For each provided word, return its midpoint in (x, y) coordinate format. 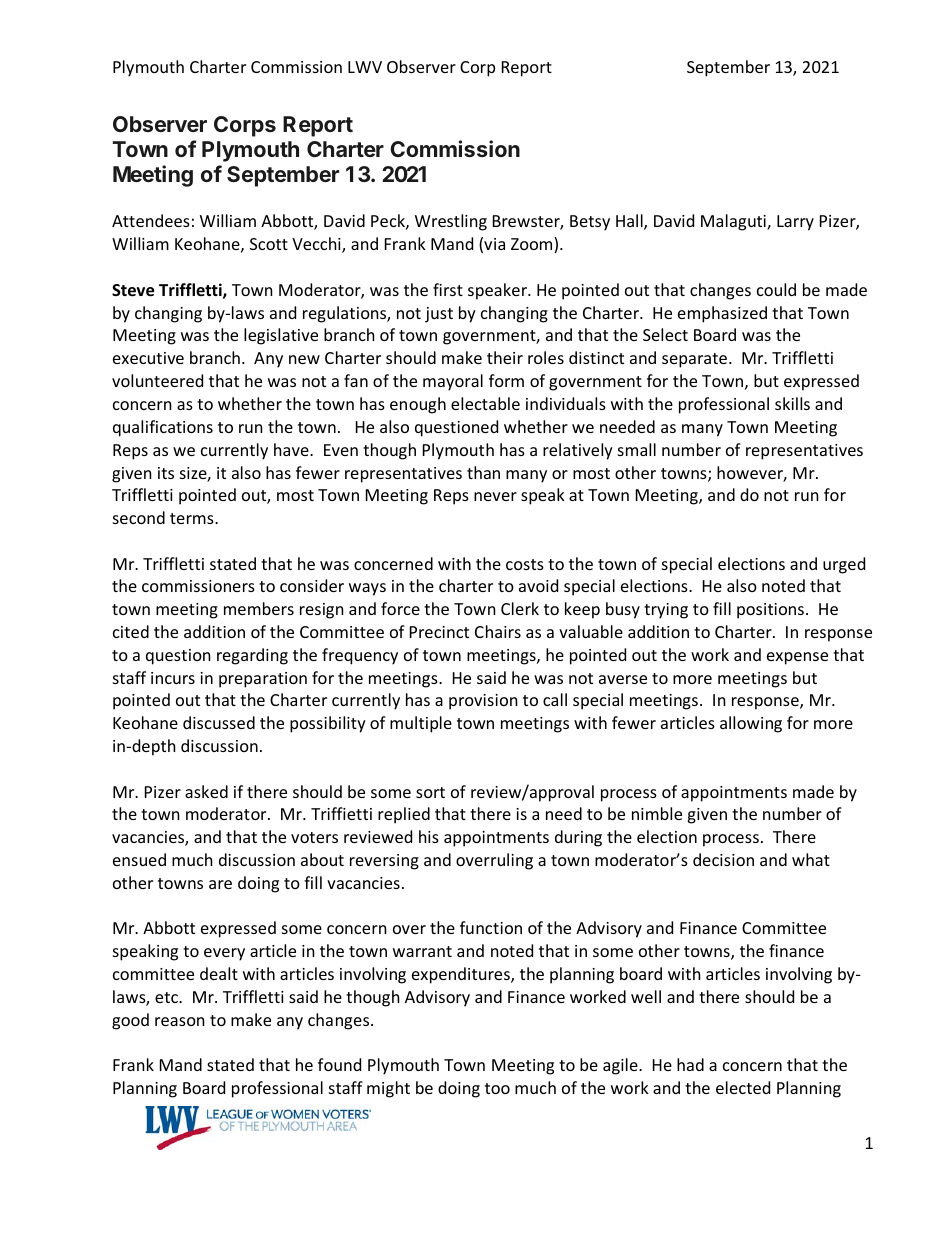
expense (797, 658)
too (497, 1088)
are (220, 884)
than (483, 472)
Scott (269, 244)
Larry (795, 223)
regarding (252, 656)
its (166, 473)
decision (723, 859)
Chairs (498, 631)
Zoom (533, 245)
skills (792, 403)
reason (180, 1021)
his (429, 836)
